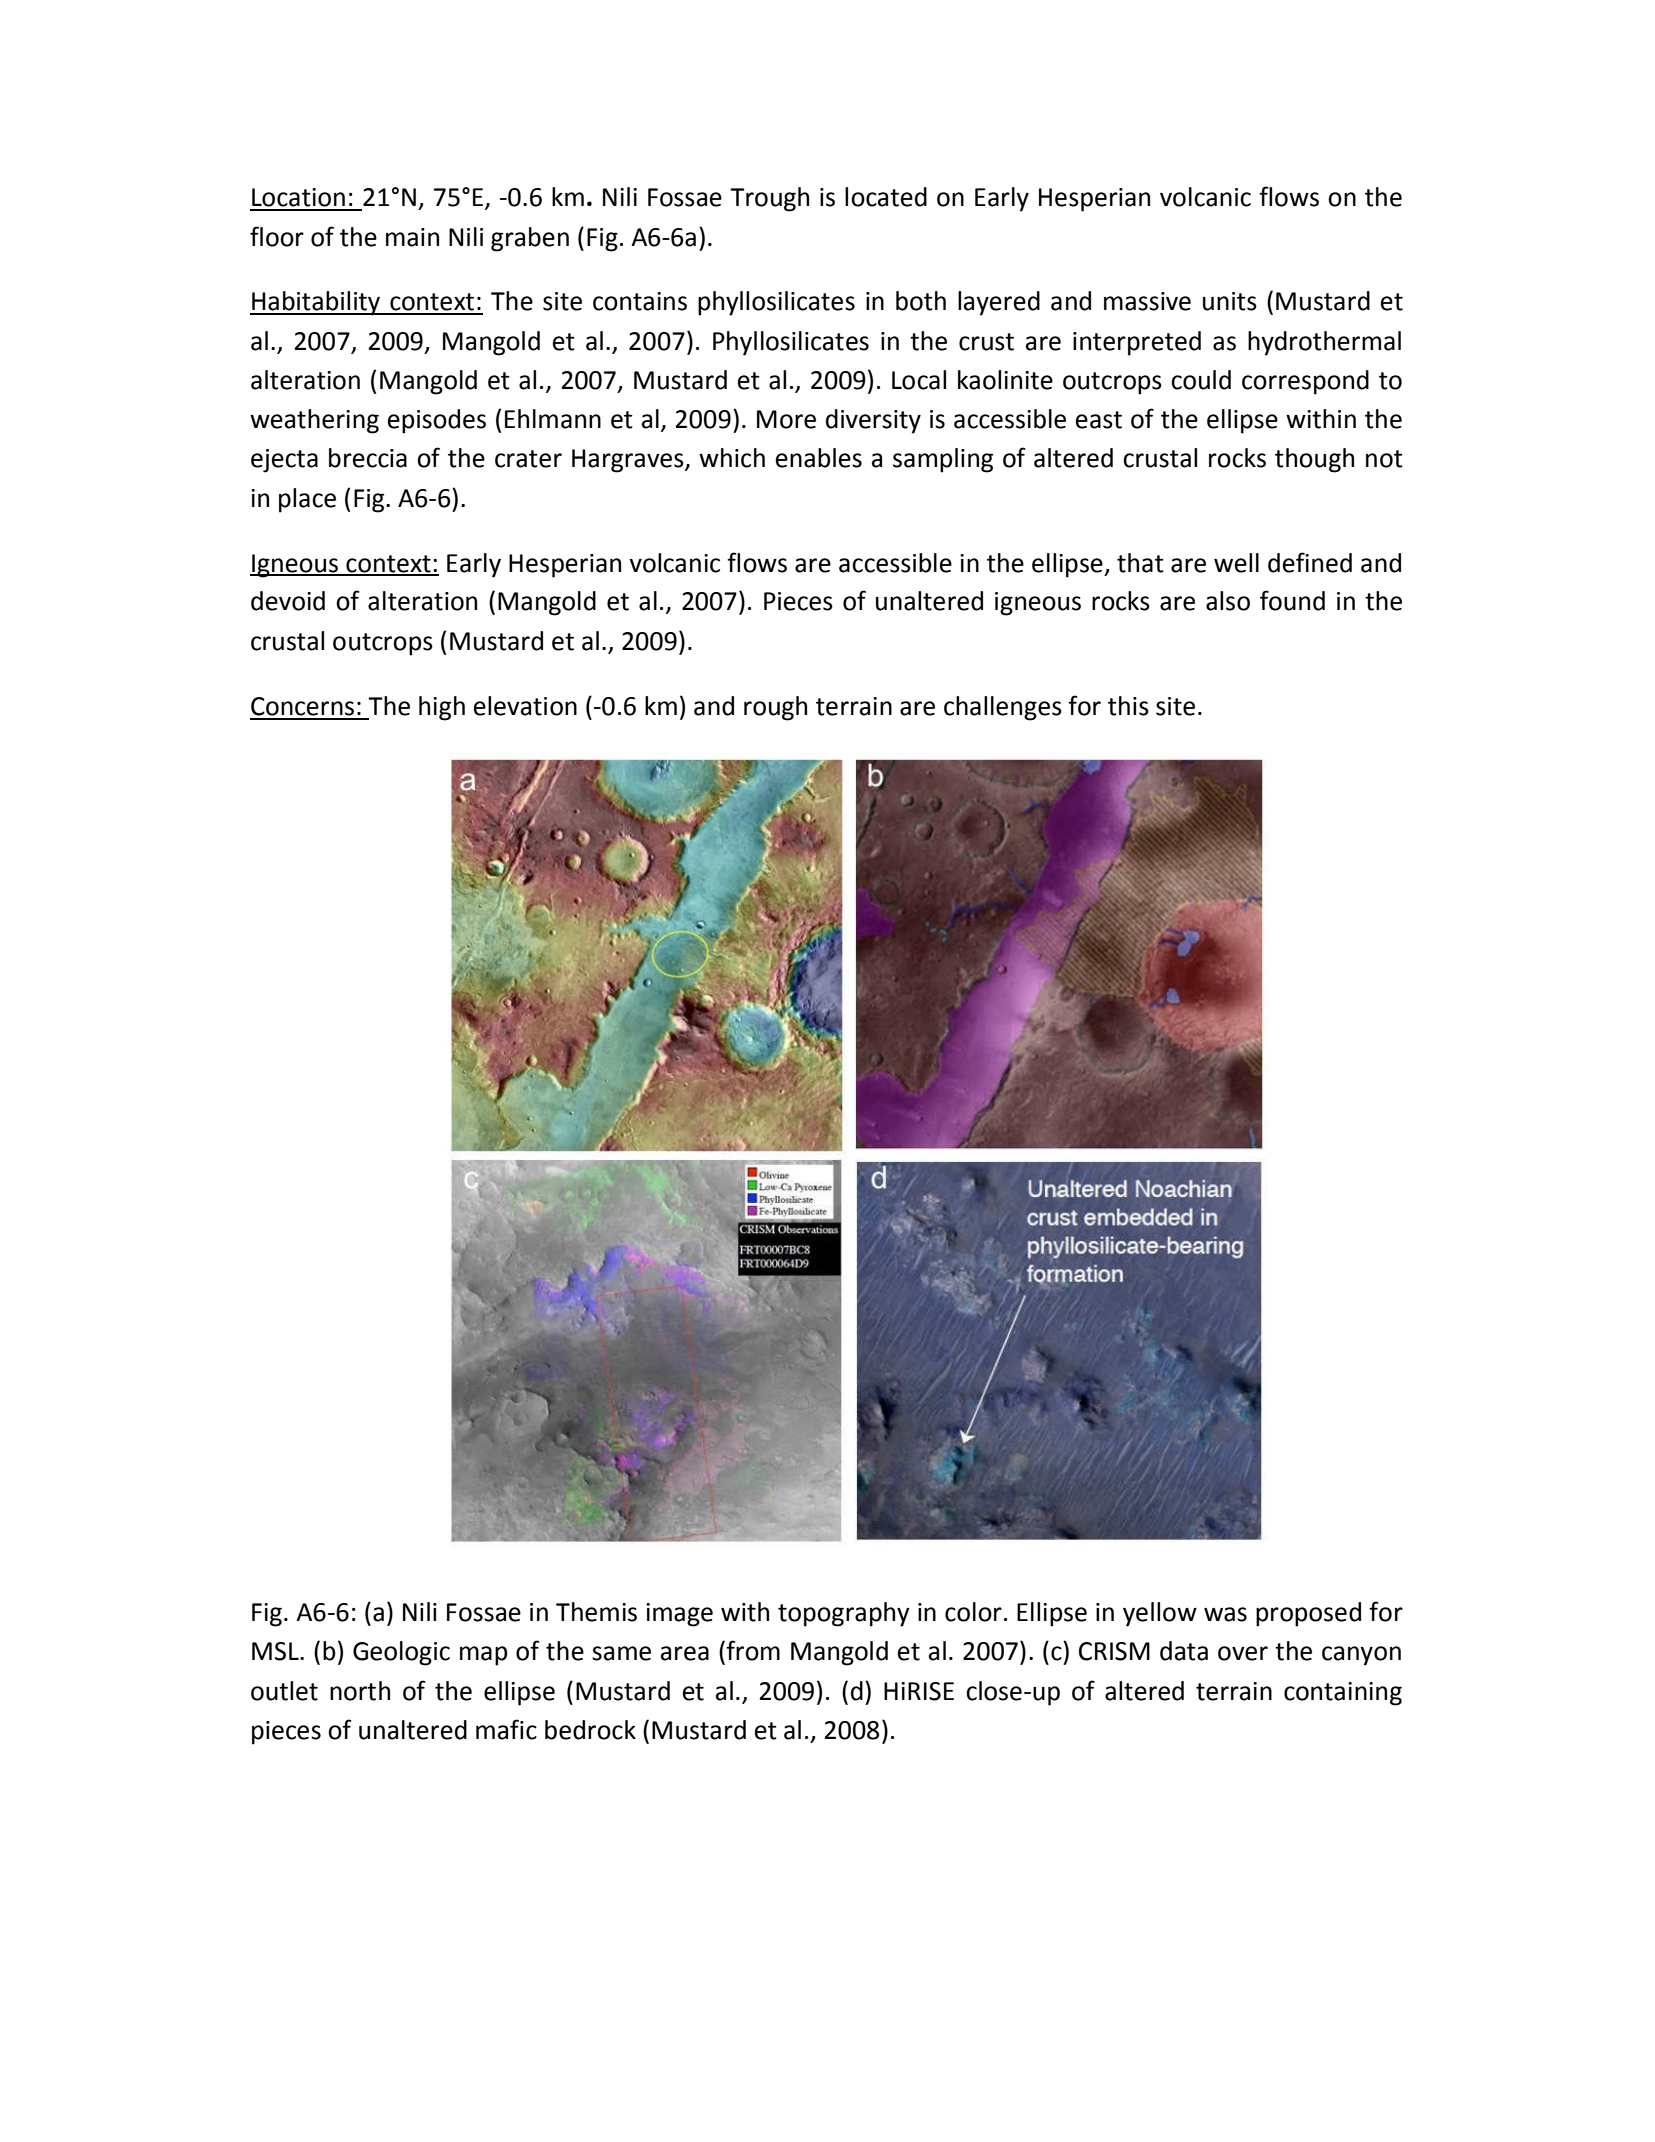 Image resolution: width=1655 pixels, height=2142 pixels. I want to click on elevation, so click(525, 706).
